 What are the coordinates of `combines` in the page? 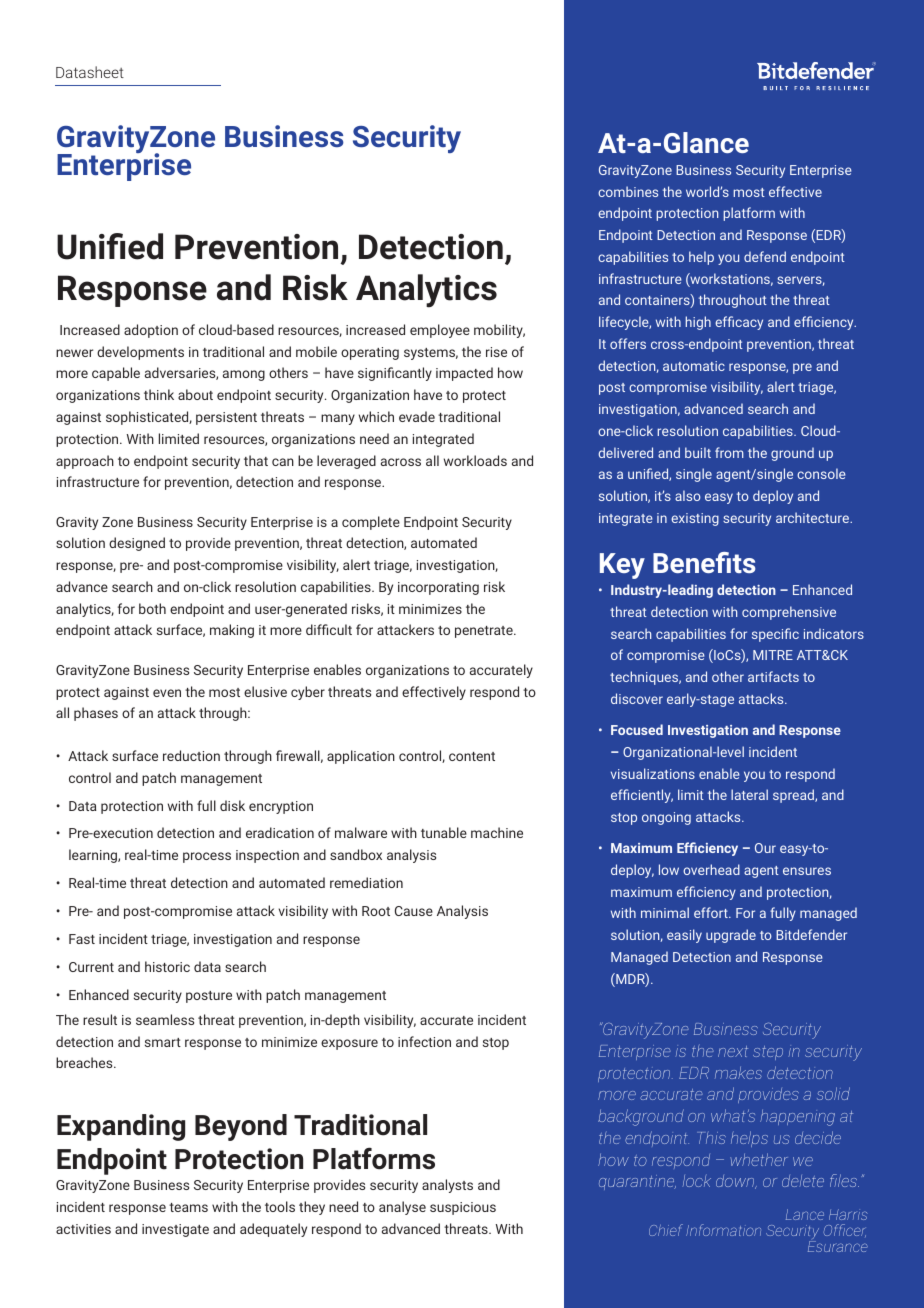 It's located at (628, 191).
